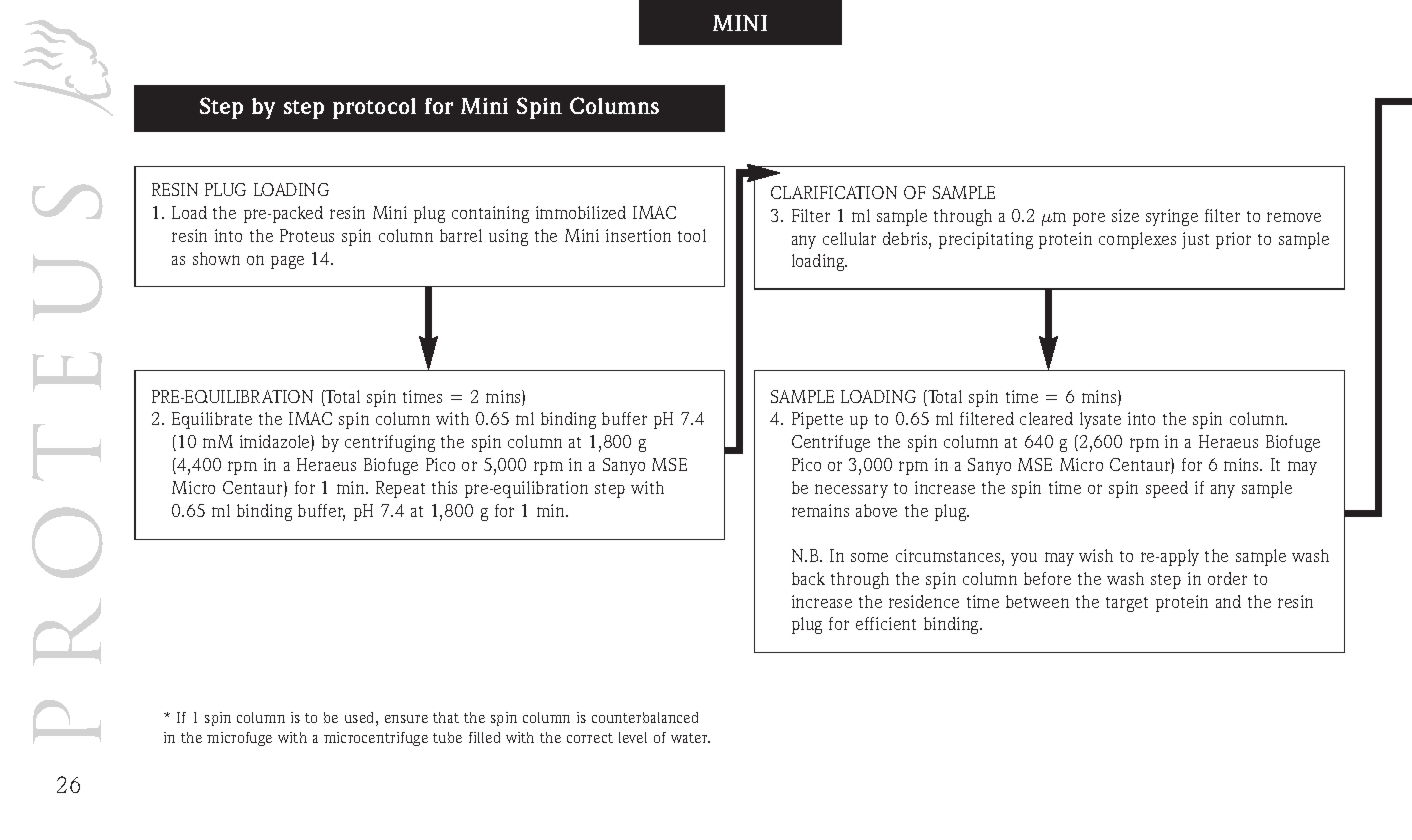 Image resolution: width=1412 pixels, height=840 pixels. What do you see at coordinates (817, 420) in the page?
I see `Pipette` at bounding box center [817, 420].
